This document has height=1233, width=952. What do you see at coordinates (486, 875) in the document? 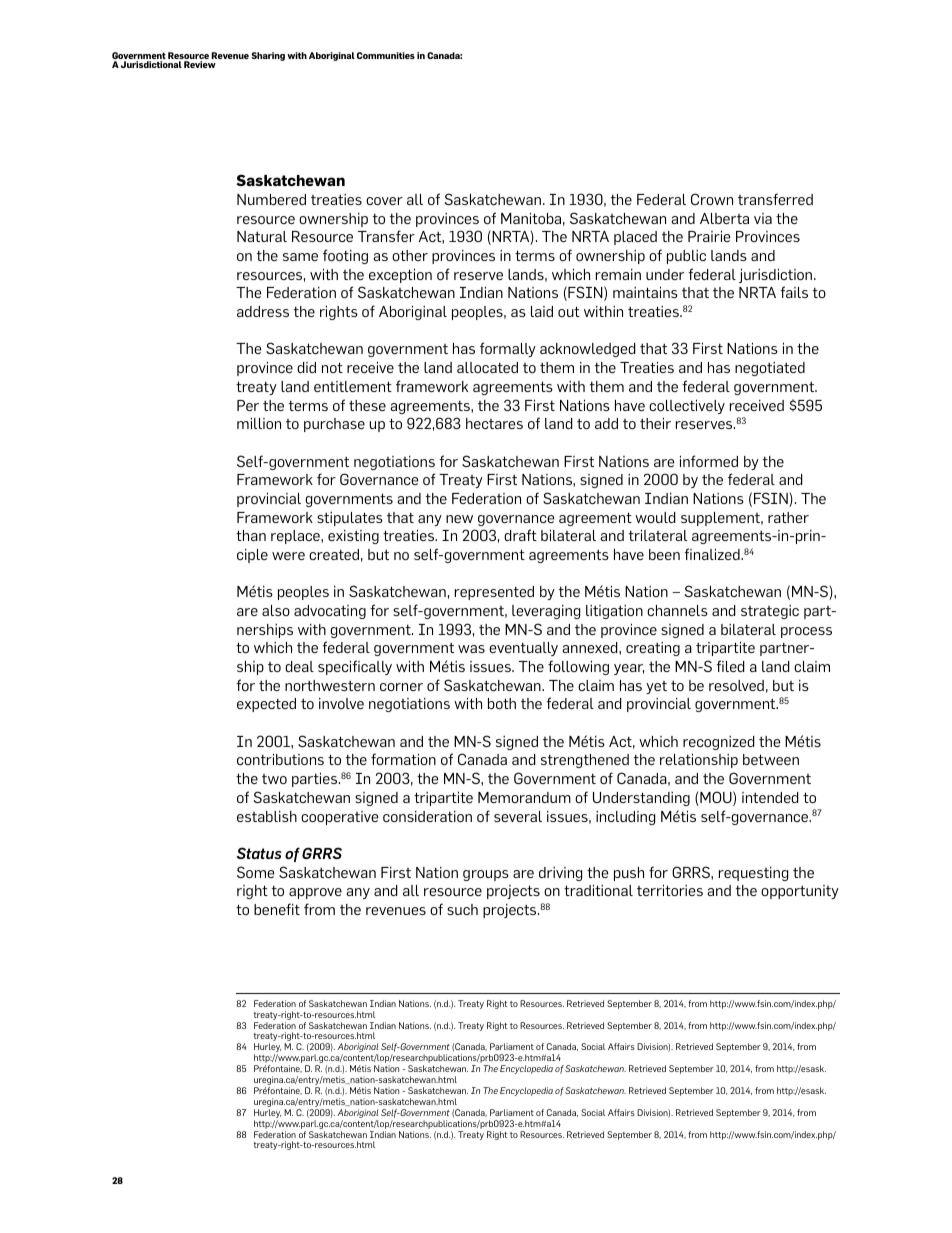
I see `groups` at bounding box center [486, 875].
